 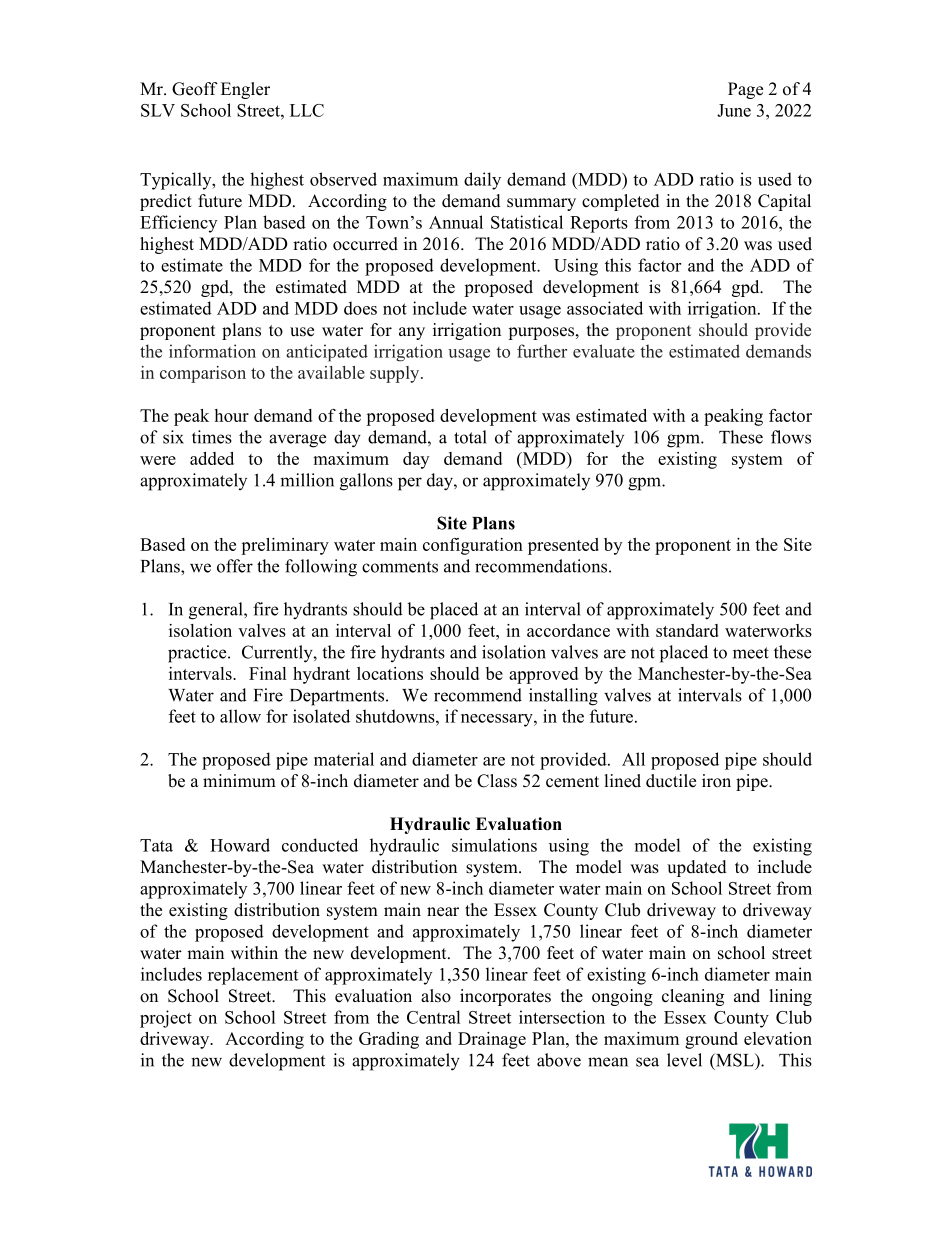 What do you see at coordinates (497, 781) in the screenshot?
I see `Class` at bounding box center [497, 781].
